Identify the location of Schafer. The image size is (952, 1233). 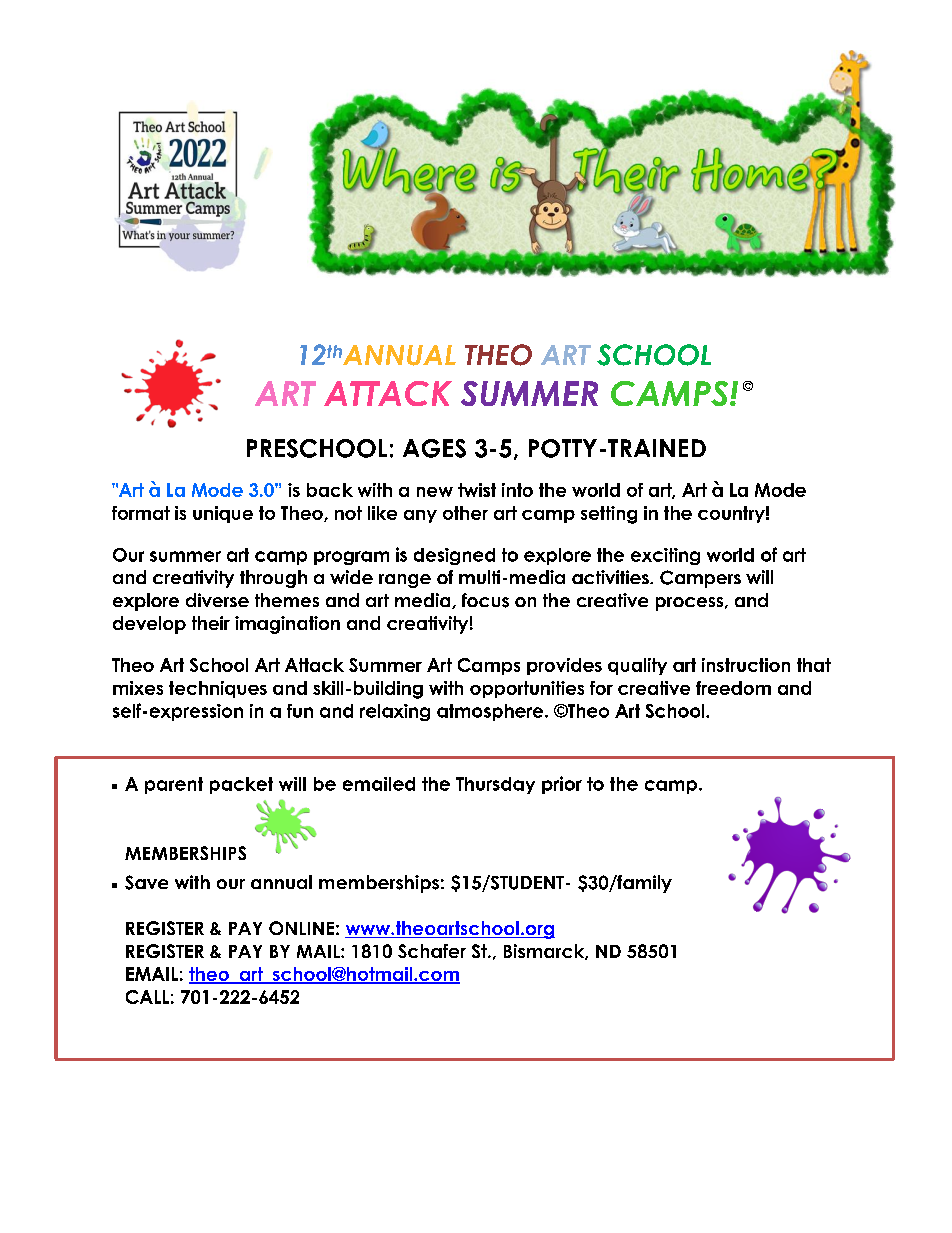
(432, 951).
